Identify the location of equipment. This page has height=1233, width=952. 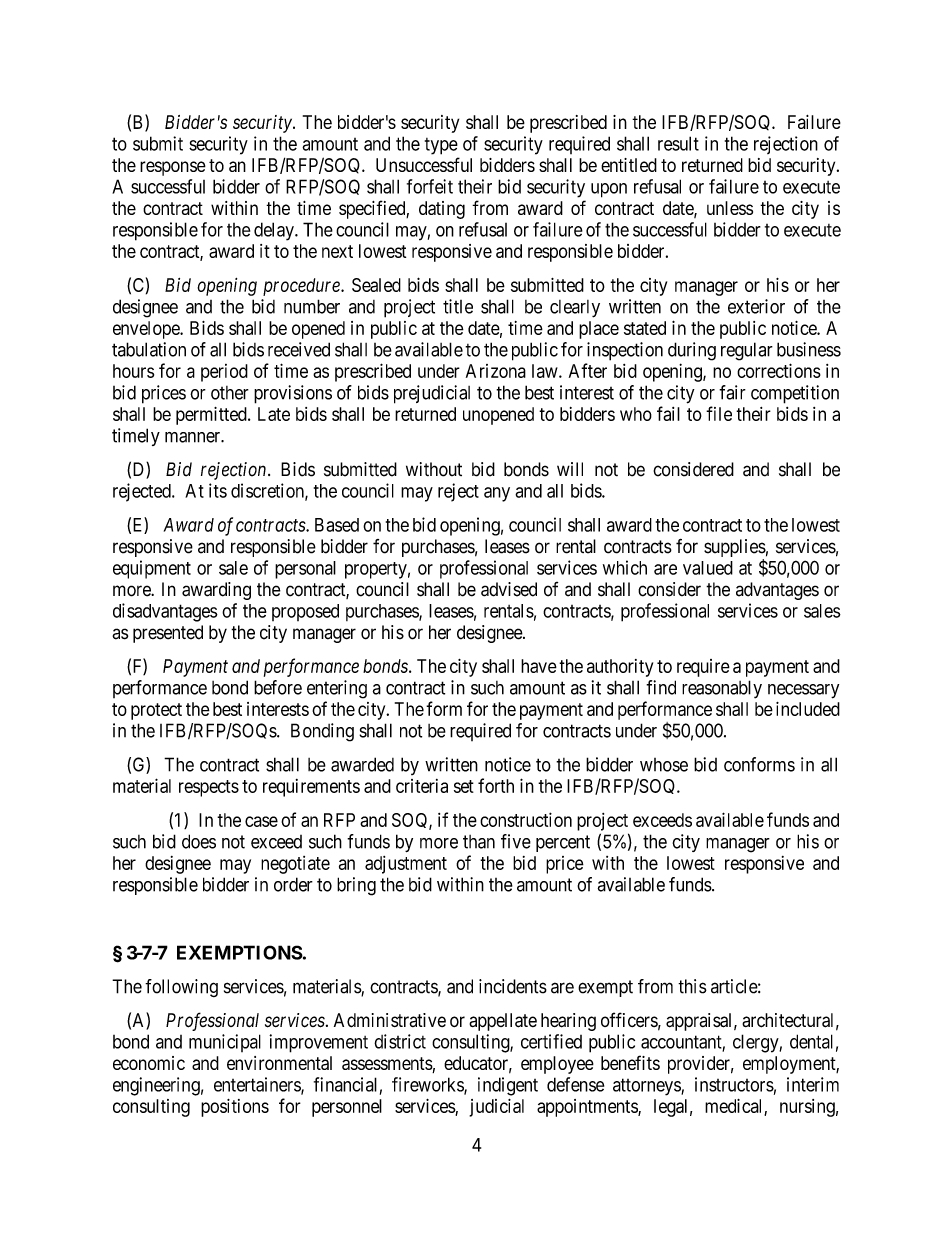
(152, 569).
